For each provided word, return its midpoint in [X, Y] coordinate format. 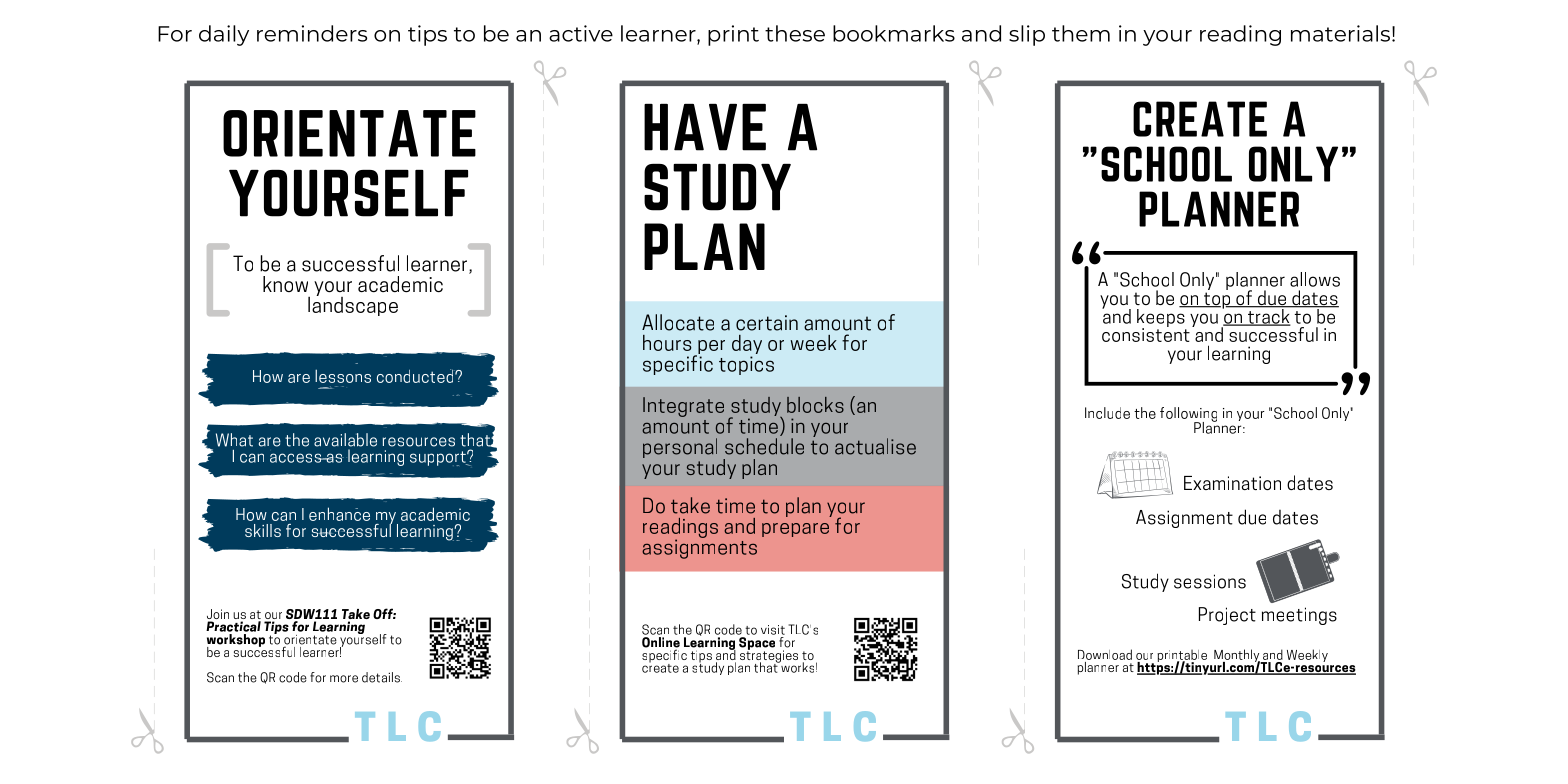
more [344, 679]
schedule [764, 446]
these [795, 33]
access [297, 458]
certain [767, 323]
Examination [1232, 483]
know [285, 284]
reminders [312, 33]
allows [1315, 279]
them [1081, 33]
